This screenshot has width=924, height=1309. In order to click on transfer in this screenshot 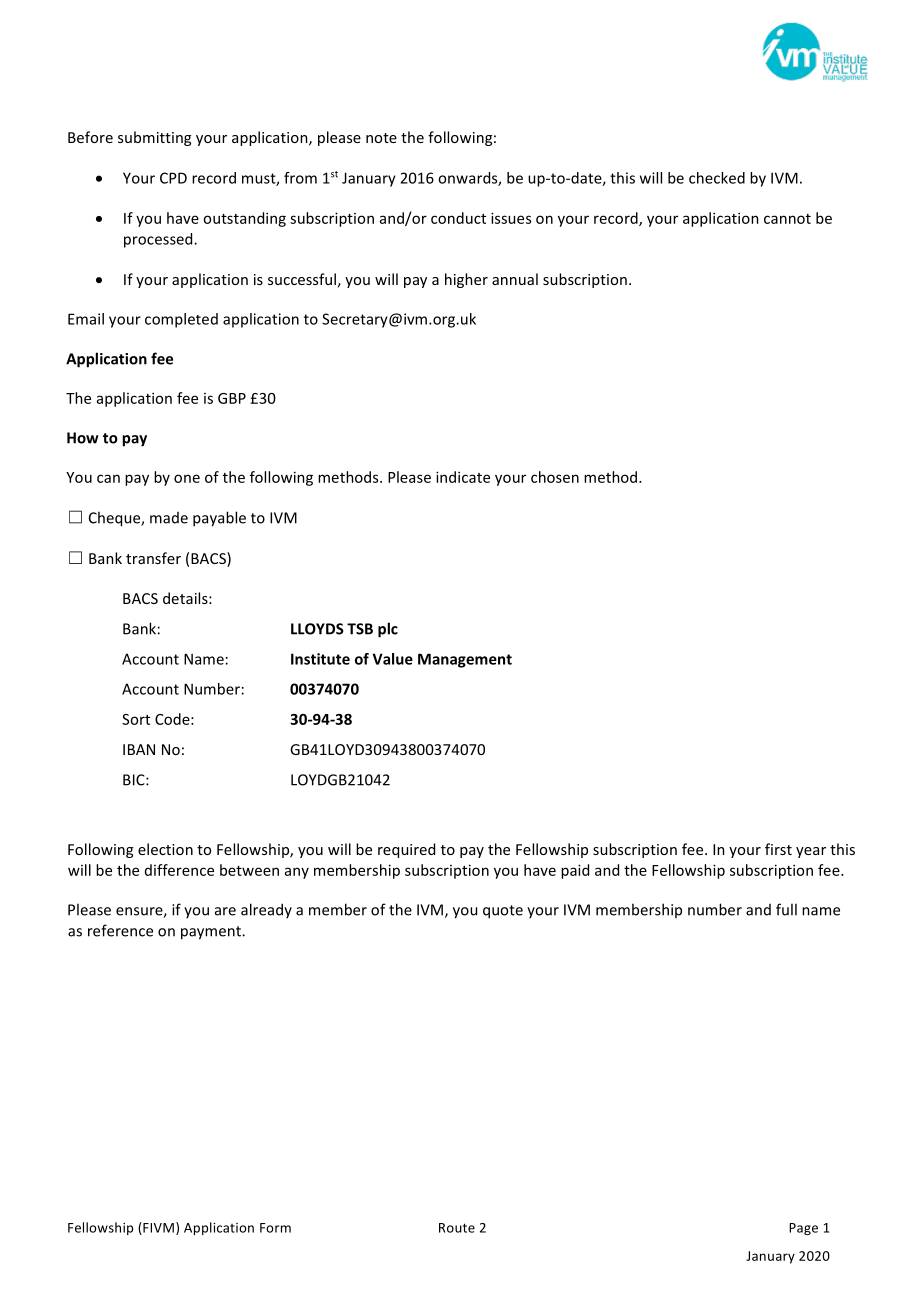, I will do `click(153, 558)`.
